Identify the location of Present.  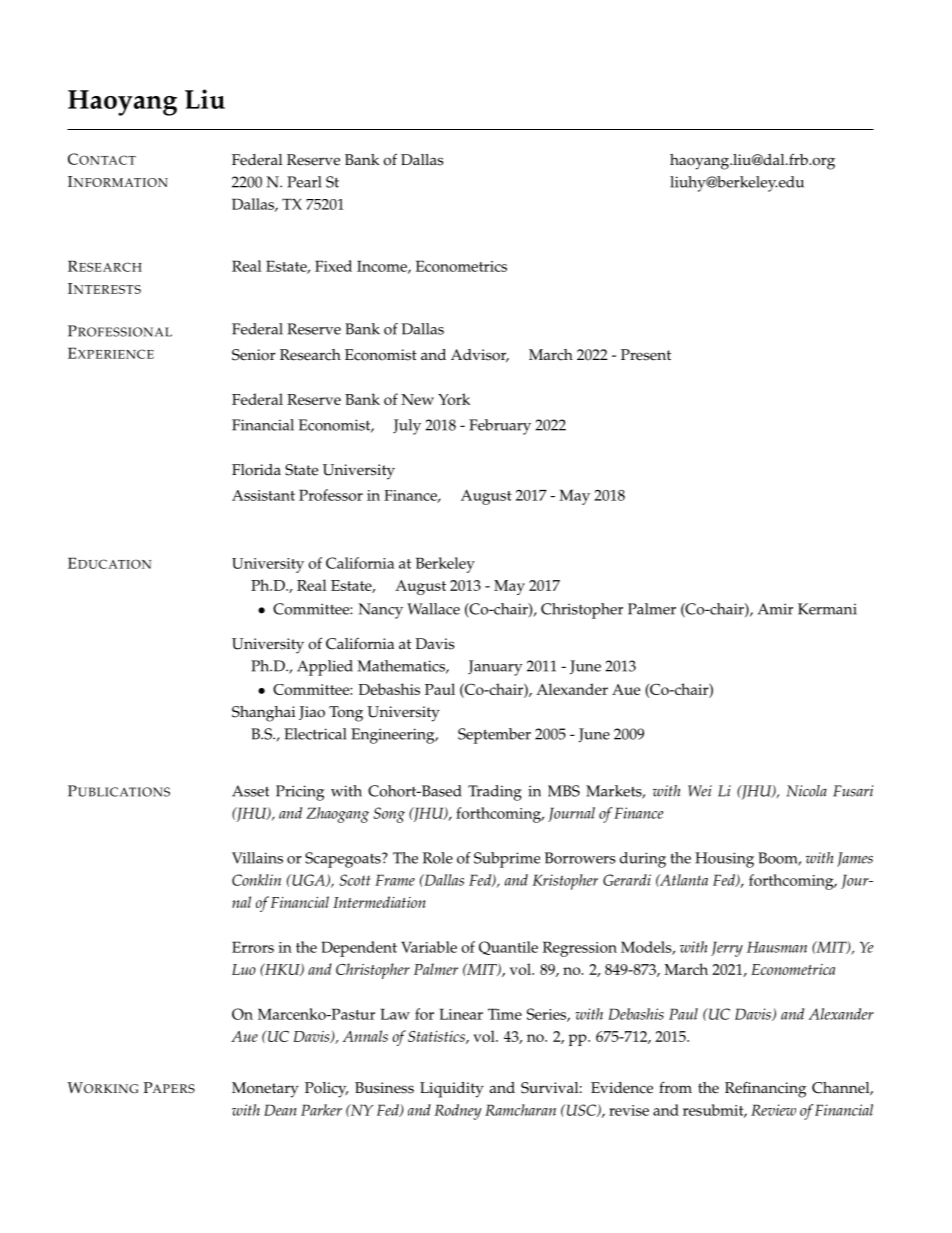
(646, 355).
